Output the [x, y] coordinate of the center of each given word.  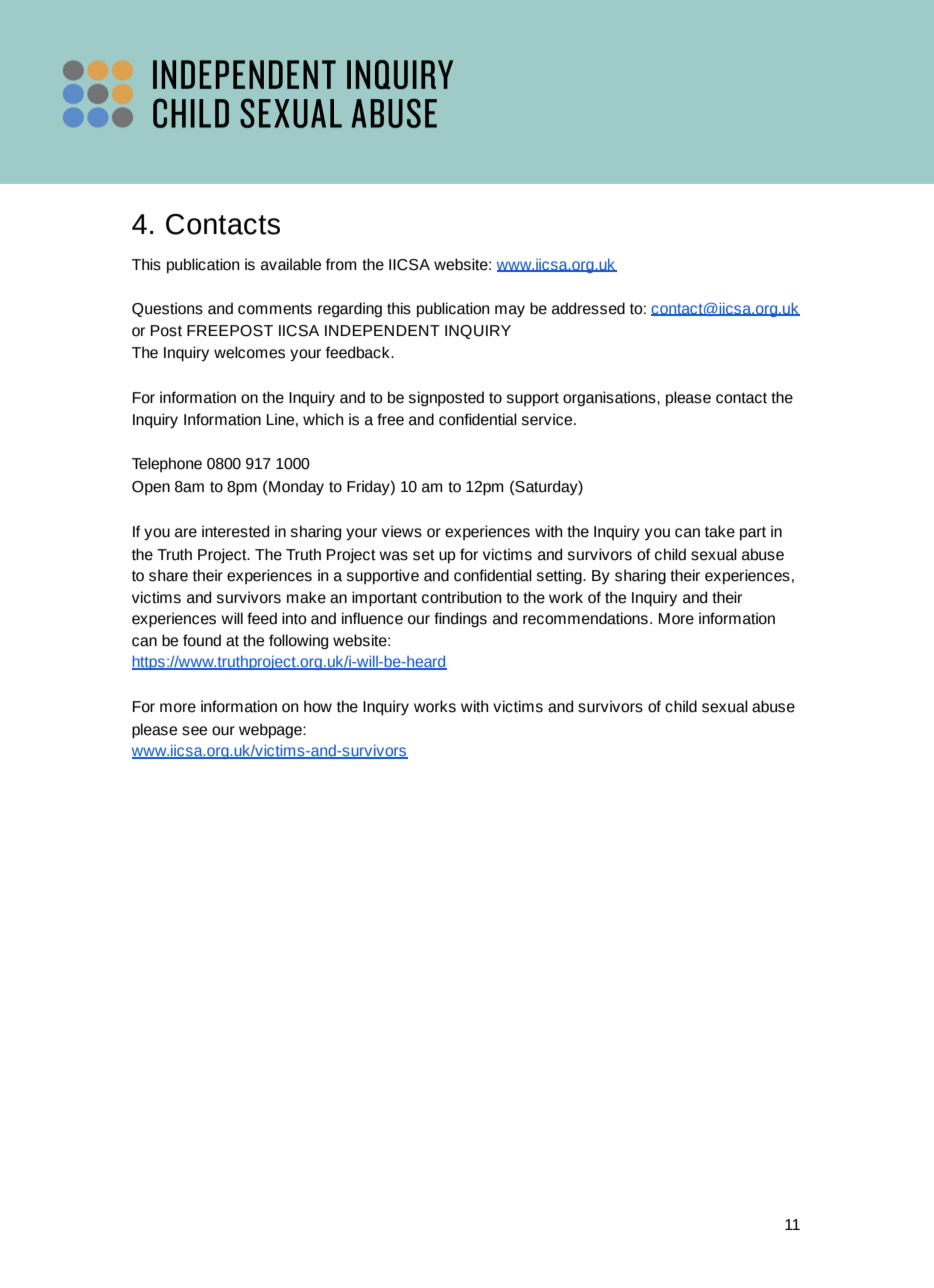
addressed [588, 308]
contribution [462, 597]
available [291, 264]
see [194, 731]
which [323, 419]
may [510, 311]
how [318, 706]
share [168, 575]
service [548, 419]
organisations [610, 399]
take [720, 531]
